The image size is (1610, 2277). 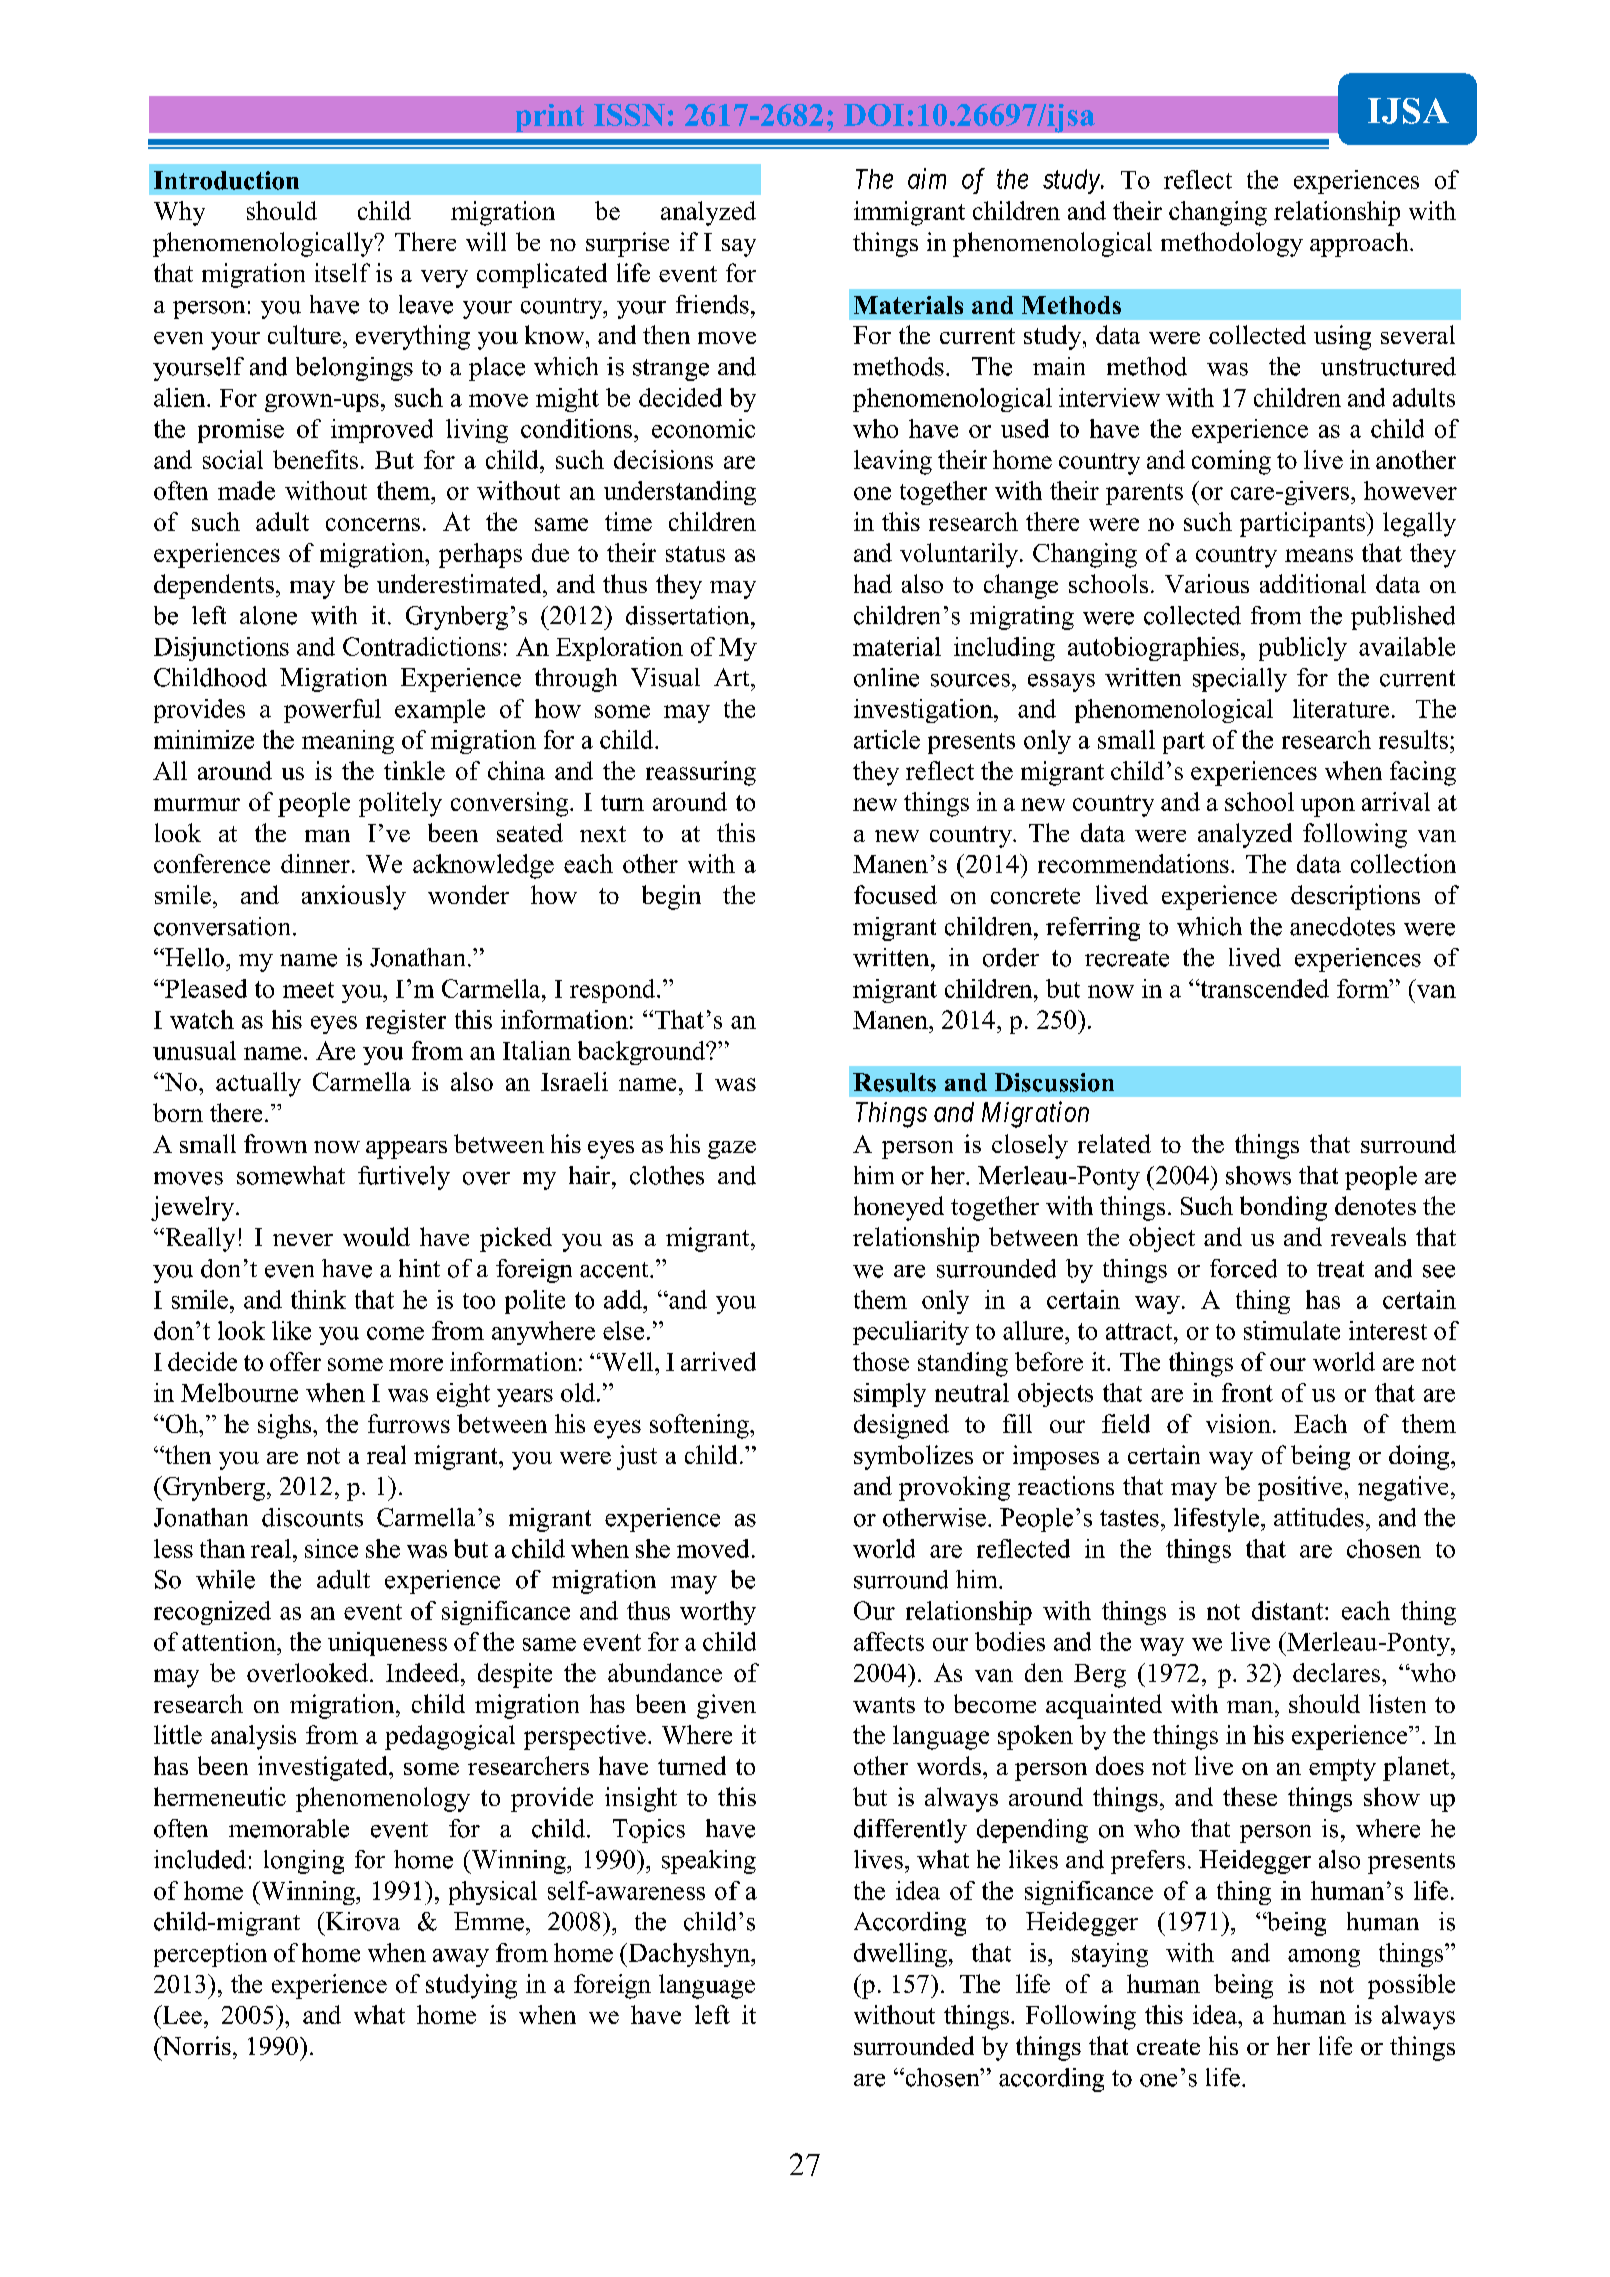 What do you see at coordinates (1303, 649) in the document?
I see `publicly` at bounding box center [1303, 649].
